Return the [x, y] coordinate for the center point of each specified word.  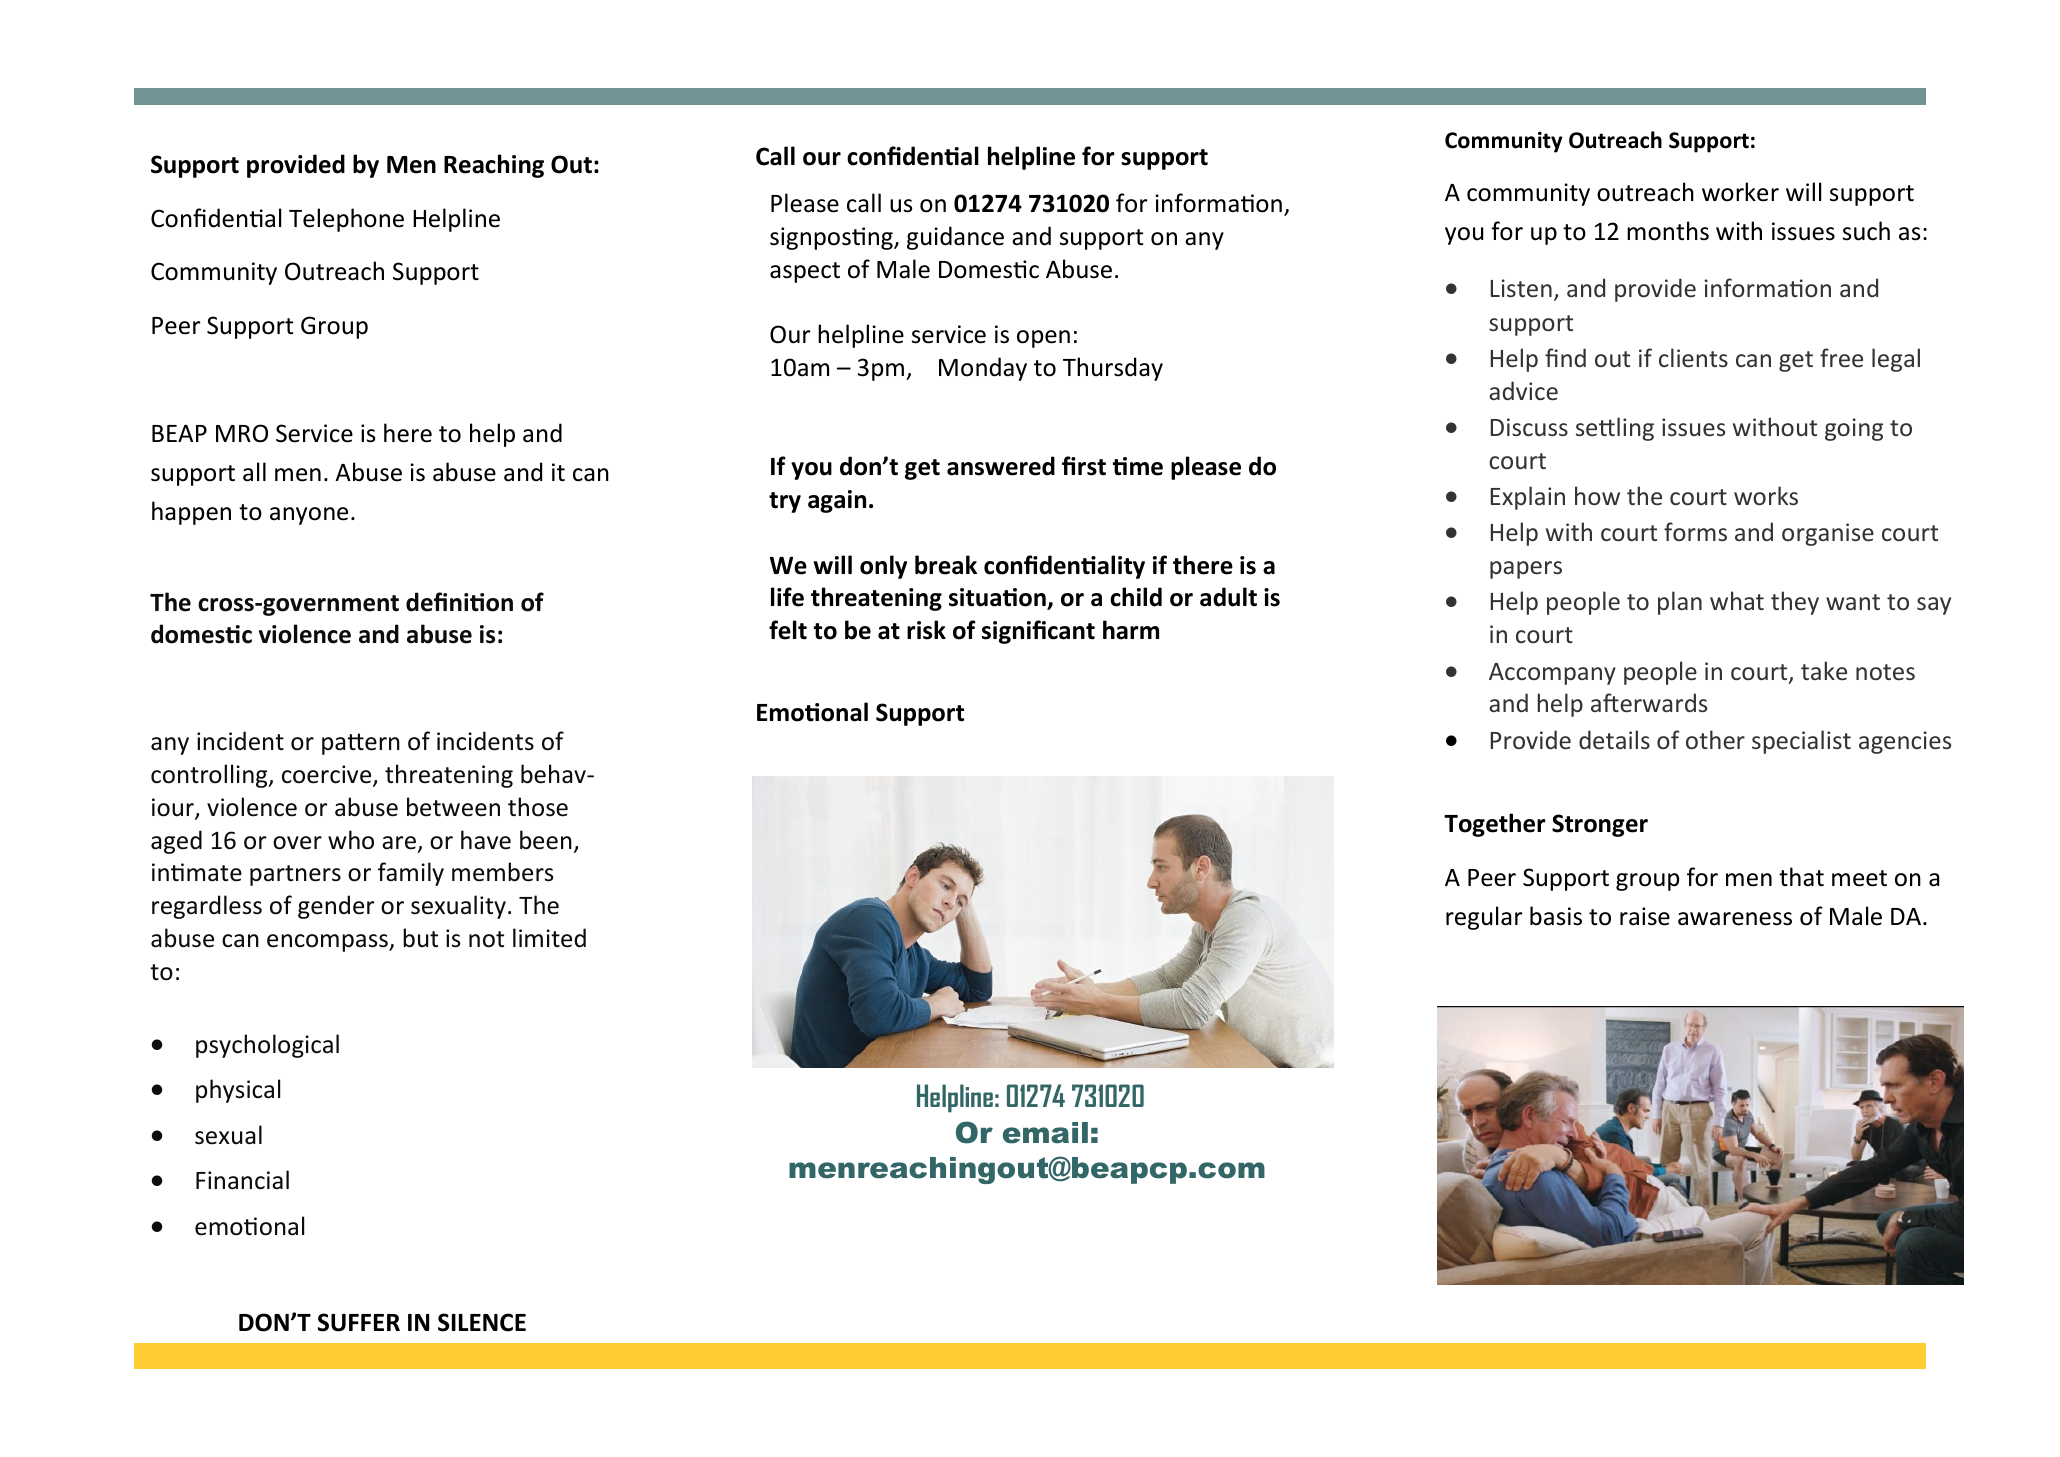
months [1668, 231]
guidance [955, 238]
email [1045, 1133]
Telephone [346, 220]
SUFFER [359, 1322]
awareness [1735, 919]
